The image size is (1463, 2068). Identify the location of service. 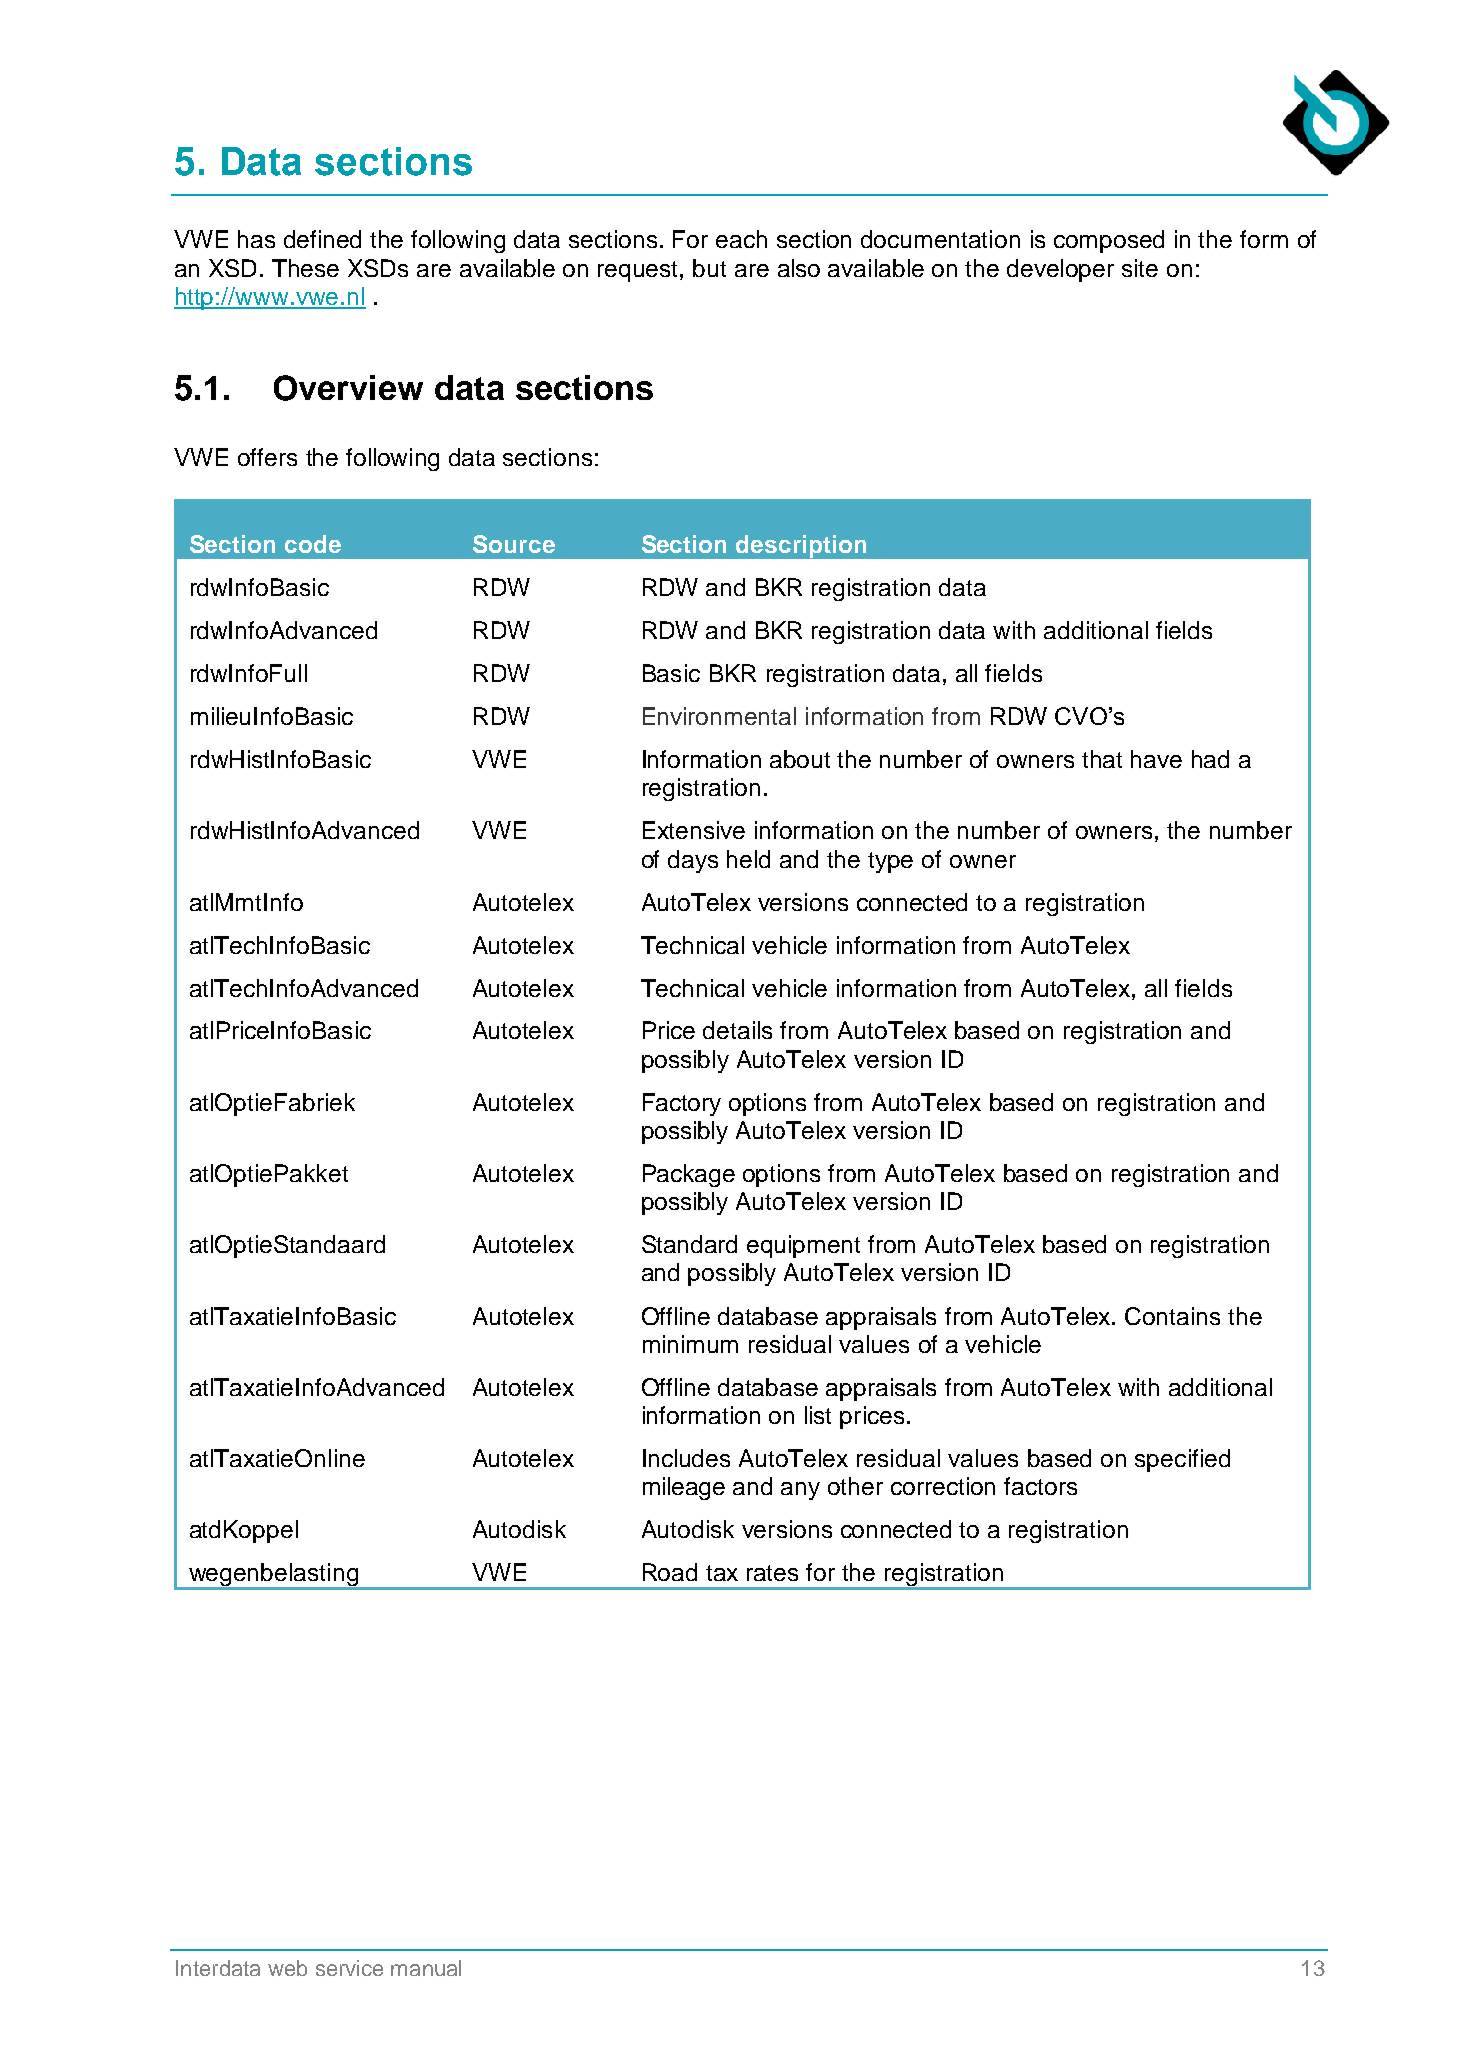
(349, 1968).
